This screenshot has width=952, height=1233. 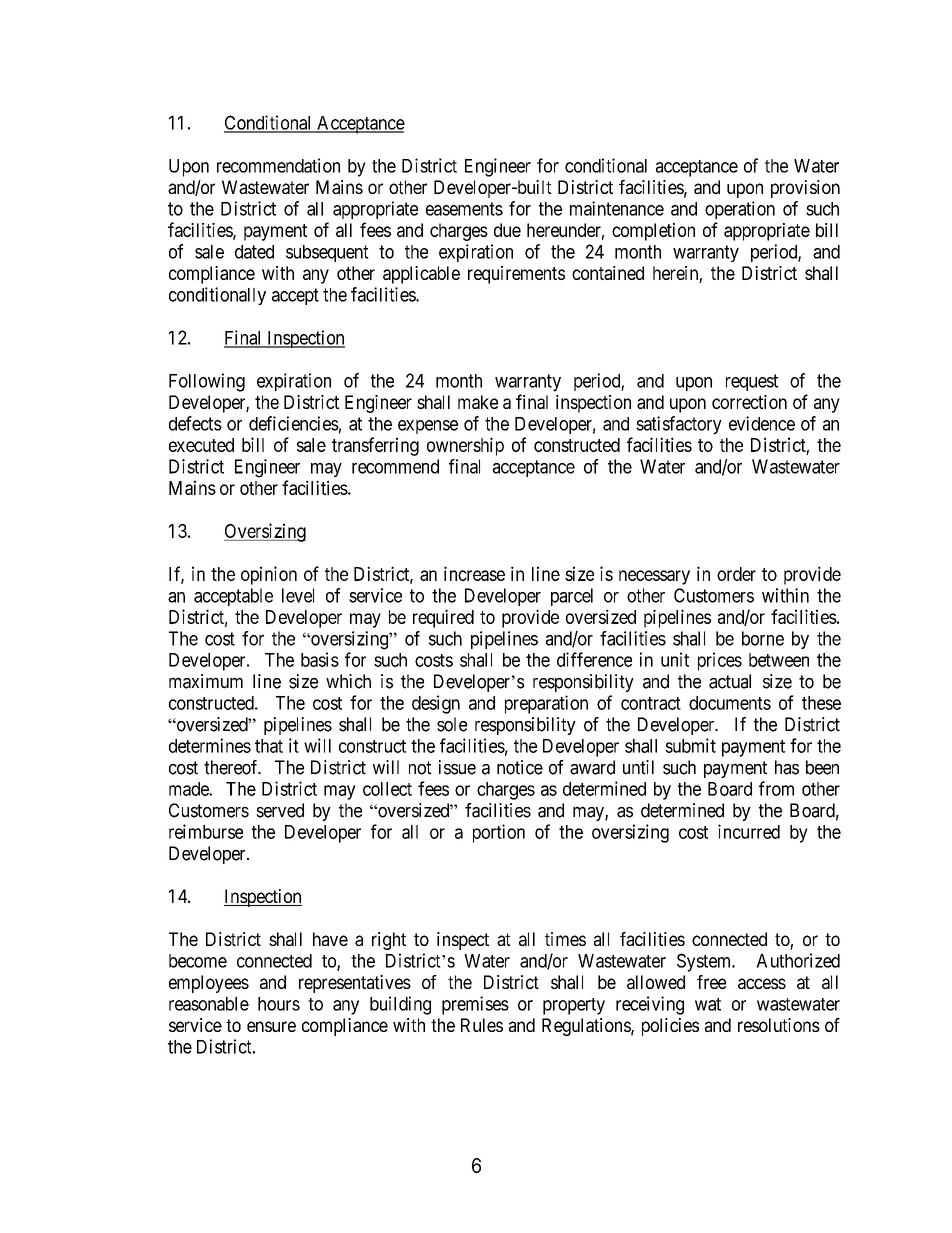 What do you see at coordinates (465, 446) in the screenshot?
I see `ownership` at bounding box center [465, 446].
